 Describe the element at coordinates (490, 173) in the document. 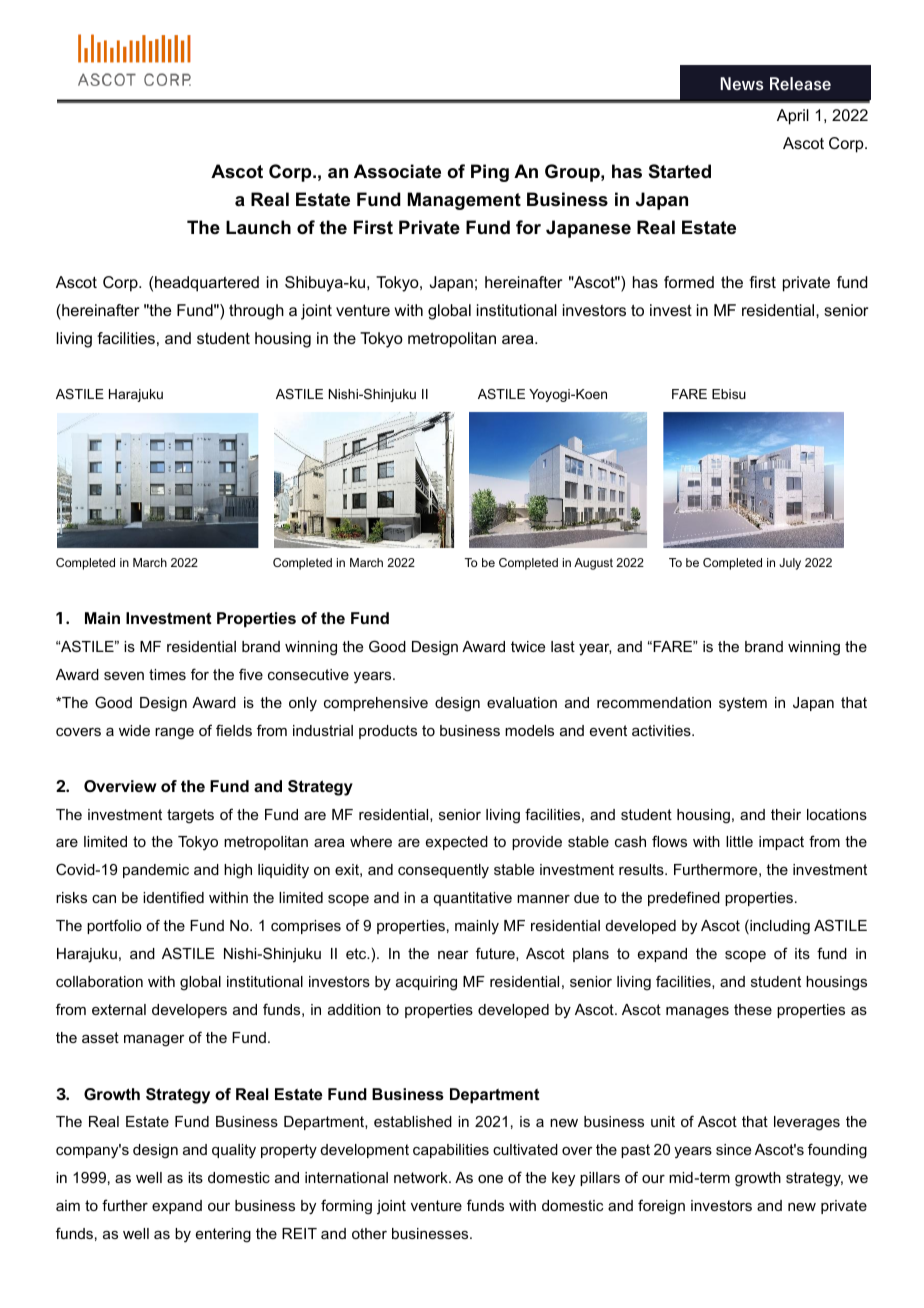

I see `Ping` at that location.
